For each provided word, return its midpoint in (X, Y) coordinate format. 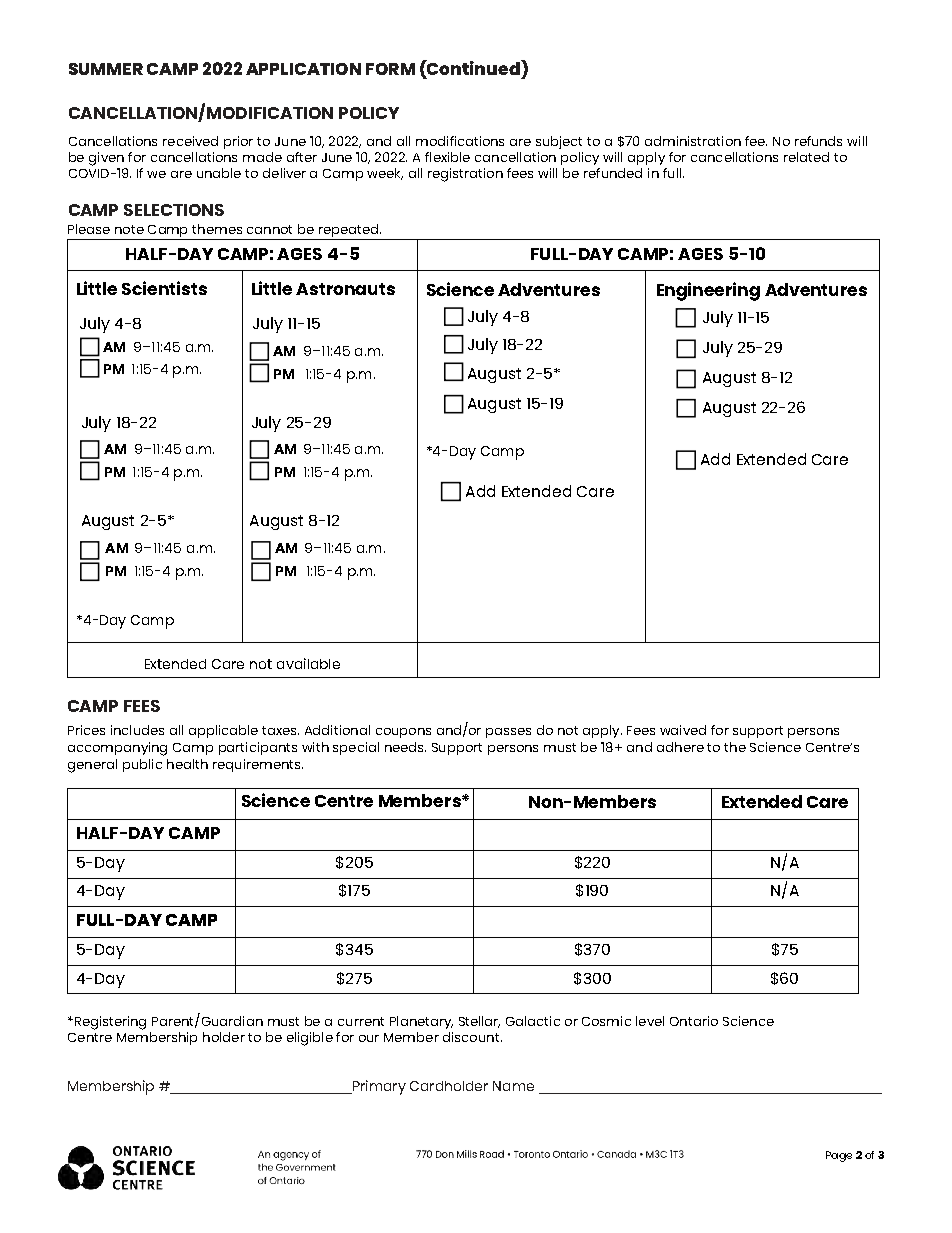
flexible (447, 157)
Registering (109, 1023)
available (308, 663)
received (190, 141)
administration (693, 141)
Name (513, 1086)
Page (839, 1156)
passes (508, 733)
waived (683, 730)
